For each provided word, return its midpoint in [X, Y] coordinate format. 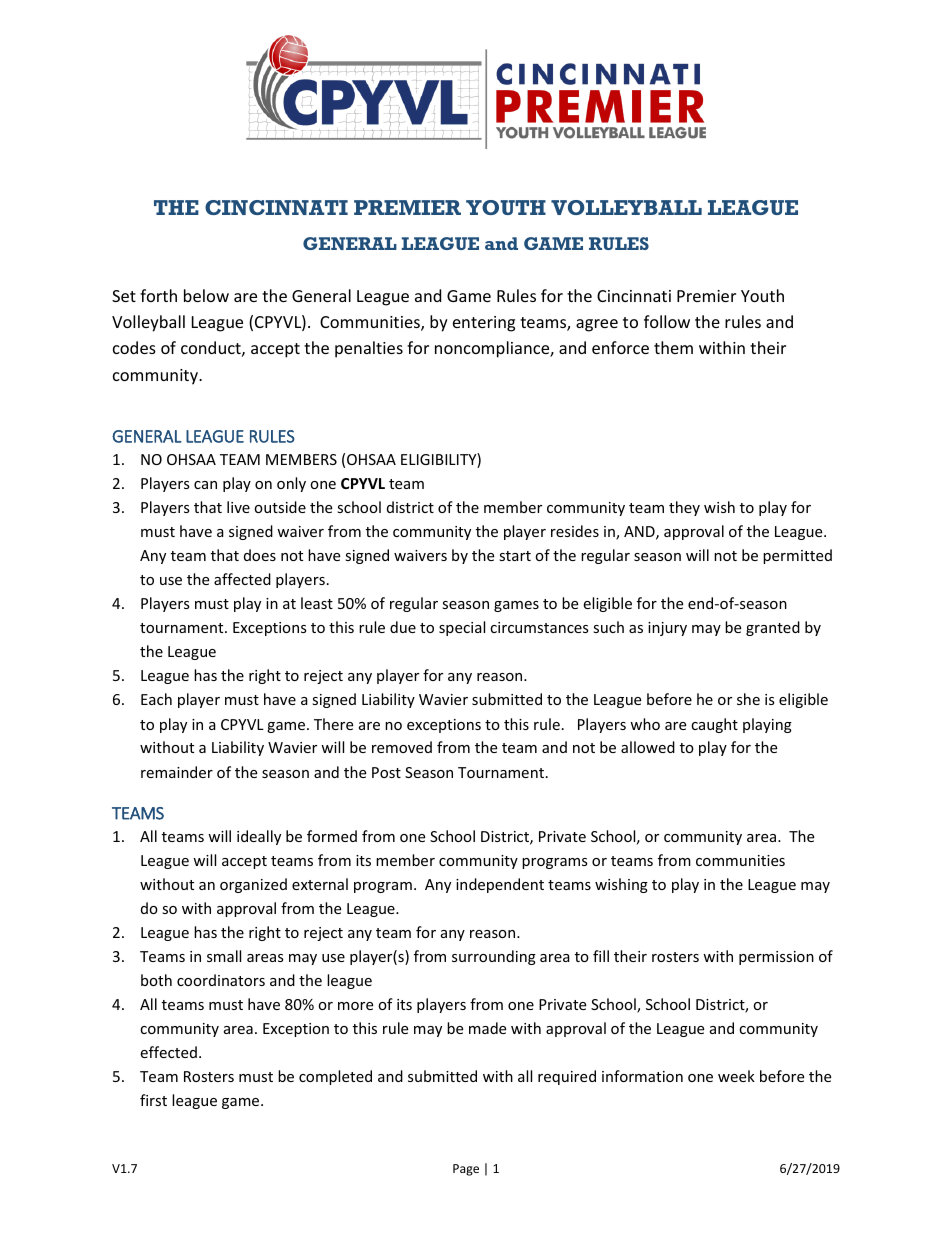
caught [714, 725]
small [224, 956]
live [238, 507]
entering [484, 324]
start [515, 556]
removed [402, 747]
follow [667, 321]
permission [776, 958]
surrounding [494, 957]
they [684, 508]
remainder [177, 772]
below [206, 295]
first [153, 1100]
